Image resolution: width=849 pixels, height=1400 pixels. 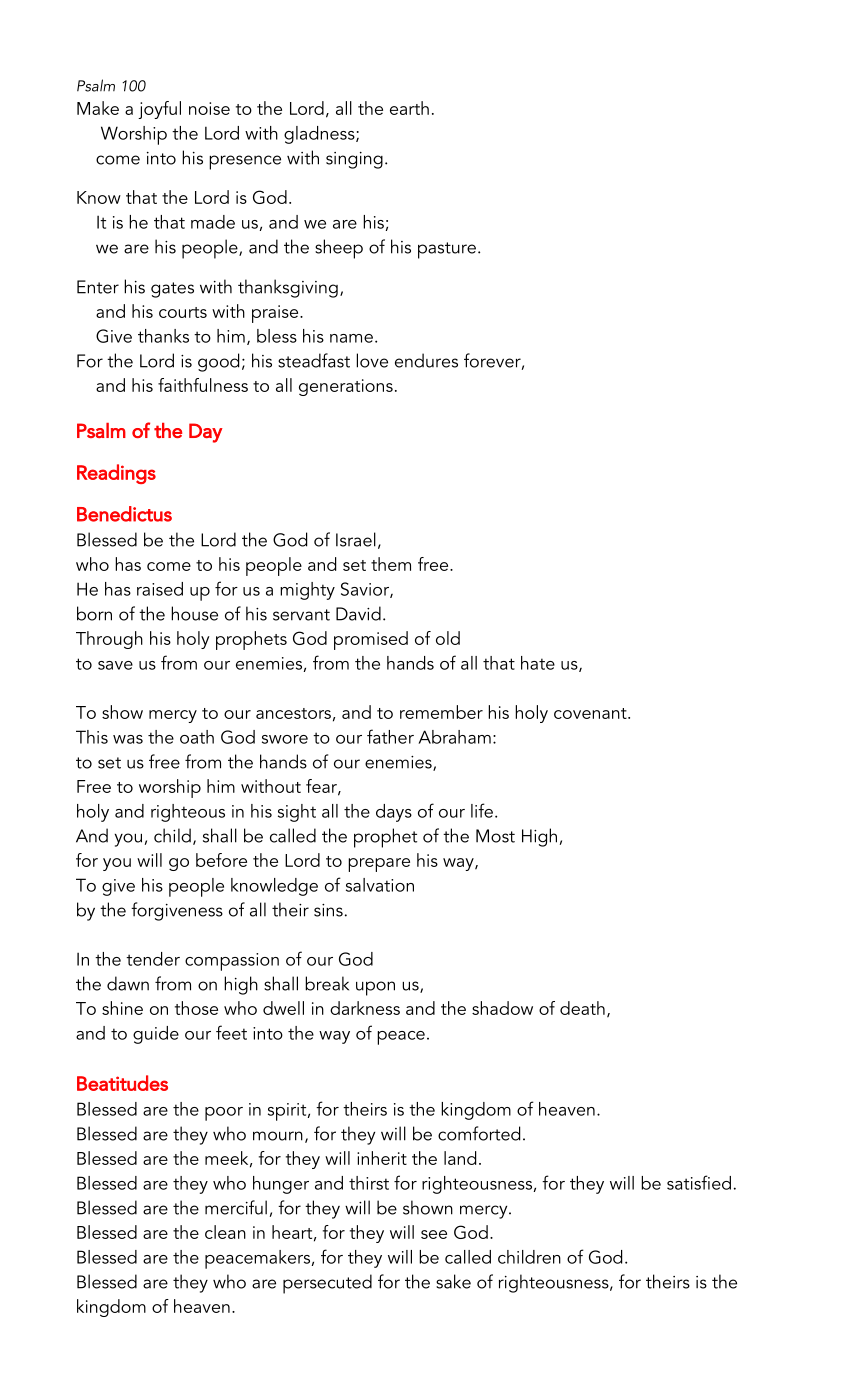 I want to click on oath, so click(x=197, y=737).
